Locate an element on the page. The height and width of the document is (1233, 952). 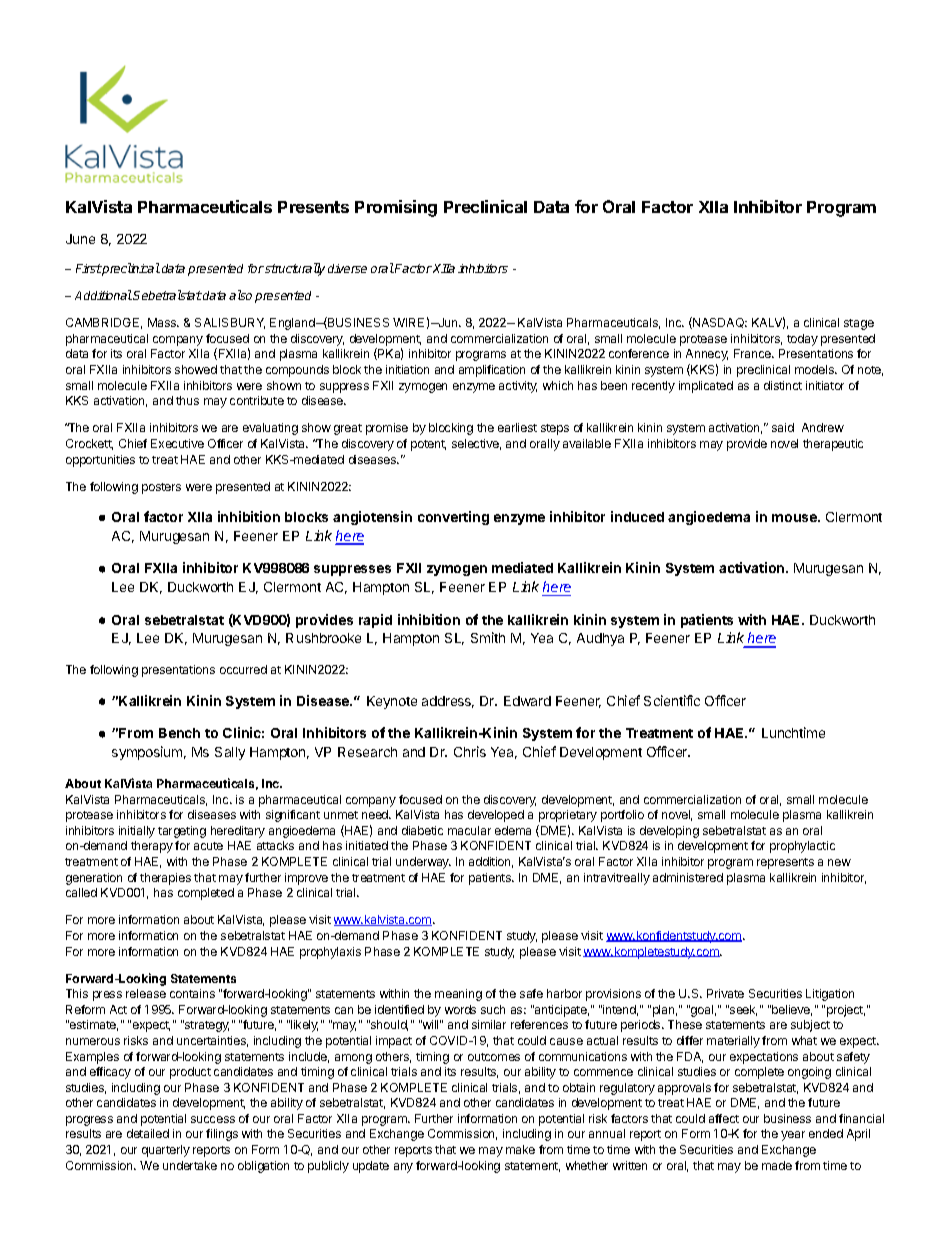
quarterly is located at coordinates (166, 1151).
